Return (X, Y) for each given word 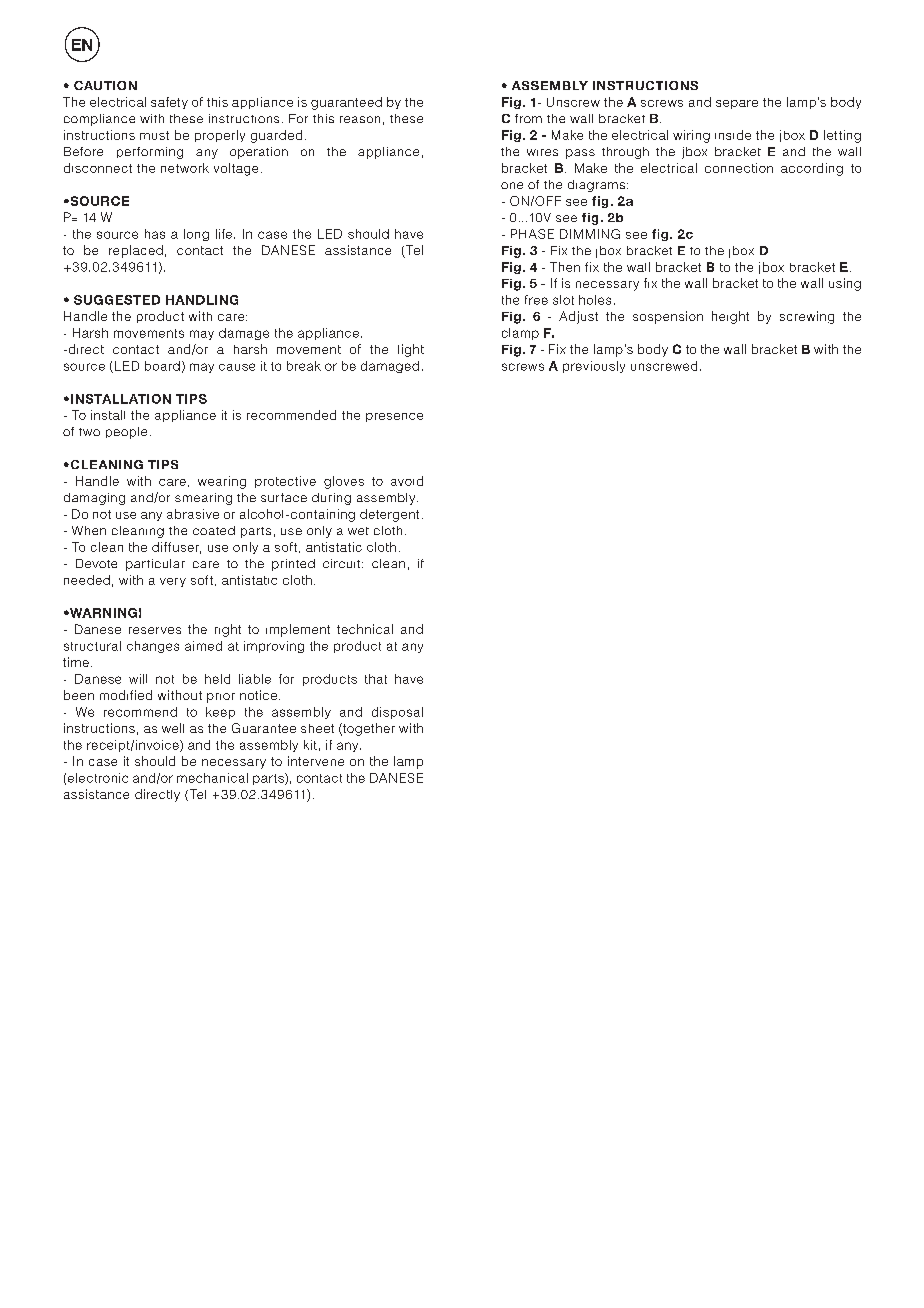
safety (169, 103)
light (411, 350)
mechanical (212, 778)
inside (733, 135)
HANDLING (202, 300)
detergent (389, 515)
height (730, 317)
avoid (407, 481)
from (528, 118)
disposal (397, 713)
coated (214, 530)
